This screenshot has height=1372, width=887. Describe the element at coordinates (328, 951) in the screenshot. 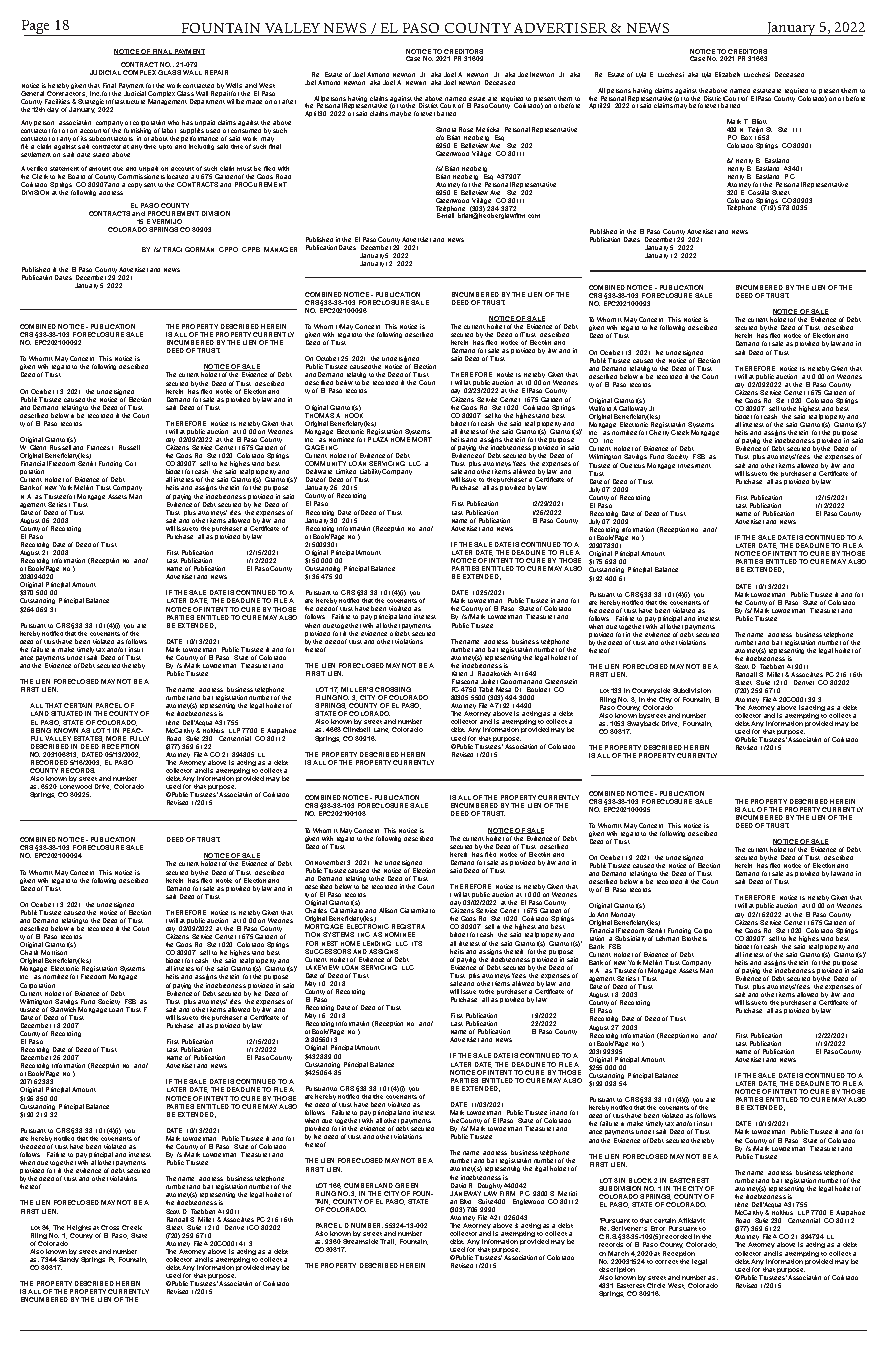

I see `SUCCESSORS` at that location.
